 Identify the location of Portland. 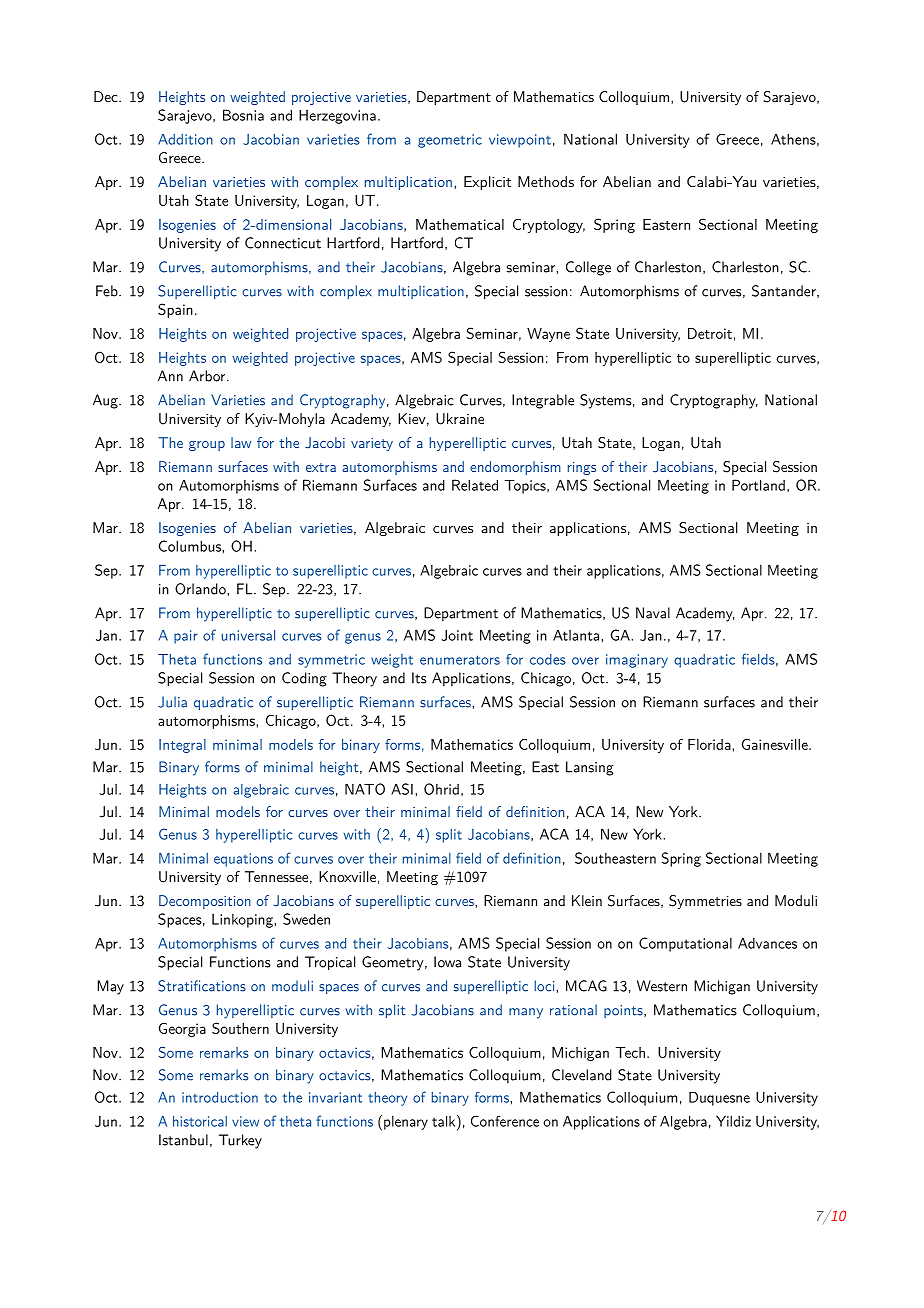
(758, 485).
